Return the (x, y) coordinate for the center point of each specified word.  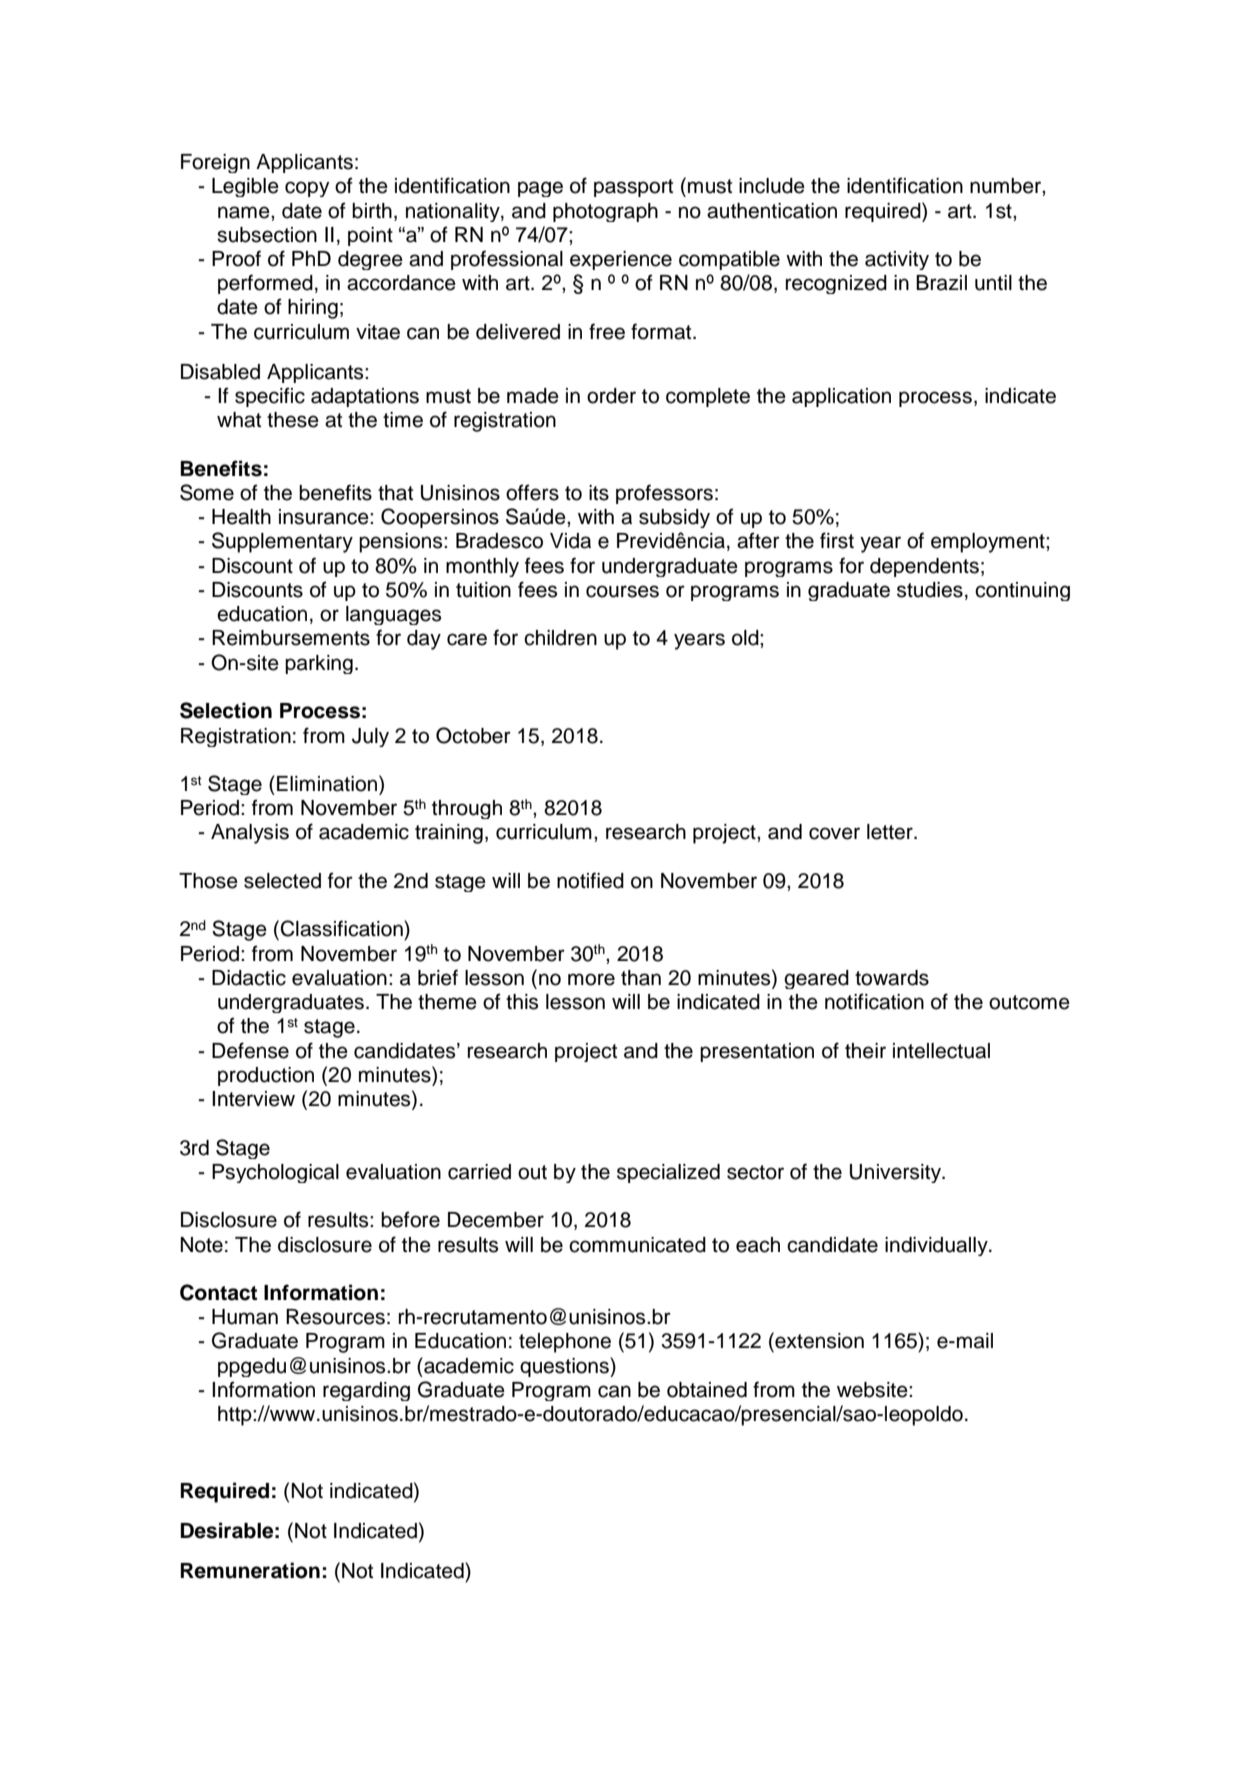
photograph (605, 212)
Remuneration (250, 1570)
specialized (668, 1173)
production (266, 1076)
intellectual (941, 1051)
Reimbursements (291, 638)
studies (930, 590)
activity (897, 260)
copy (307, 189)
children (560, 638)
